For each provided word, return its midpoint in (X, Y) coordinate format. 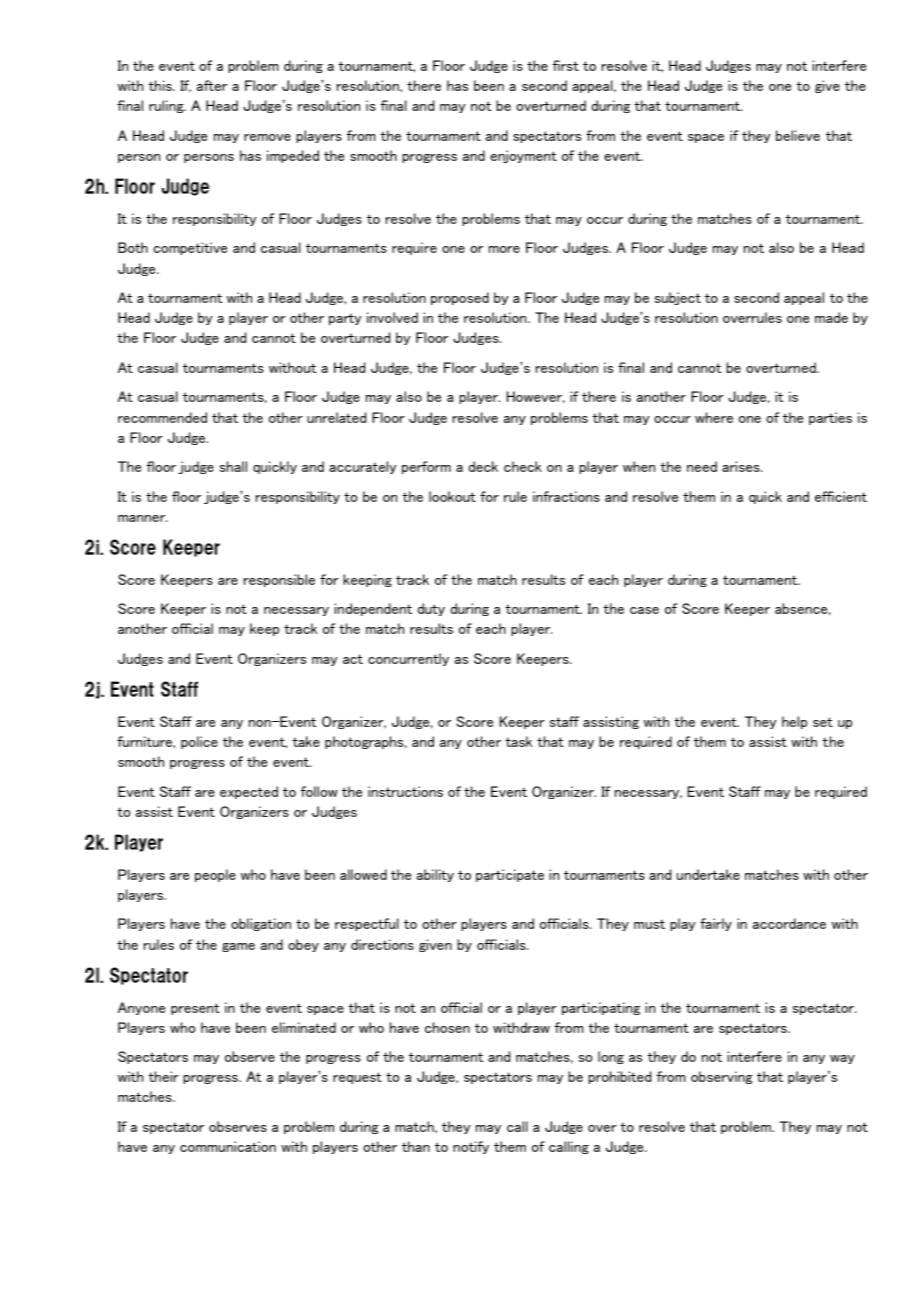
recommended (162, 417)
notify (471, 1147)
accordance (789, 923)
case (644, 610)
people (215, 875)
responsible (279, 580)
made (831, 317)
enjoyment (523, 156)
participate (510, 875)
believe (798, 135)
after (212, 85)
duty (431, 609)
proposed (460, 298)
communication (228, 1146)
